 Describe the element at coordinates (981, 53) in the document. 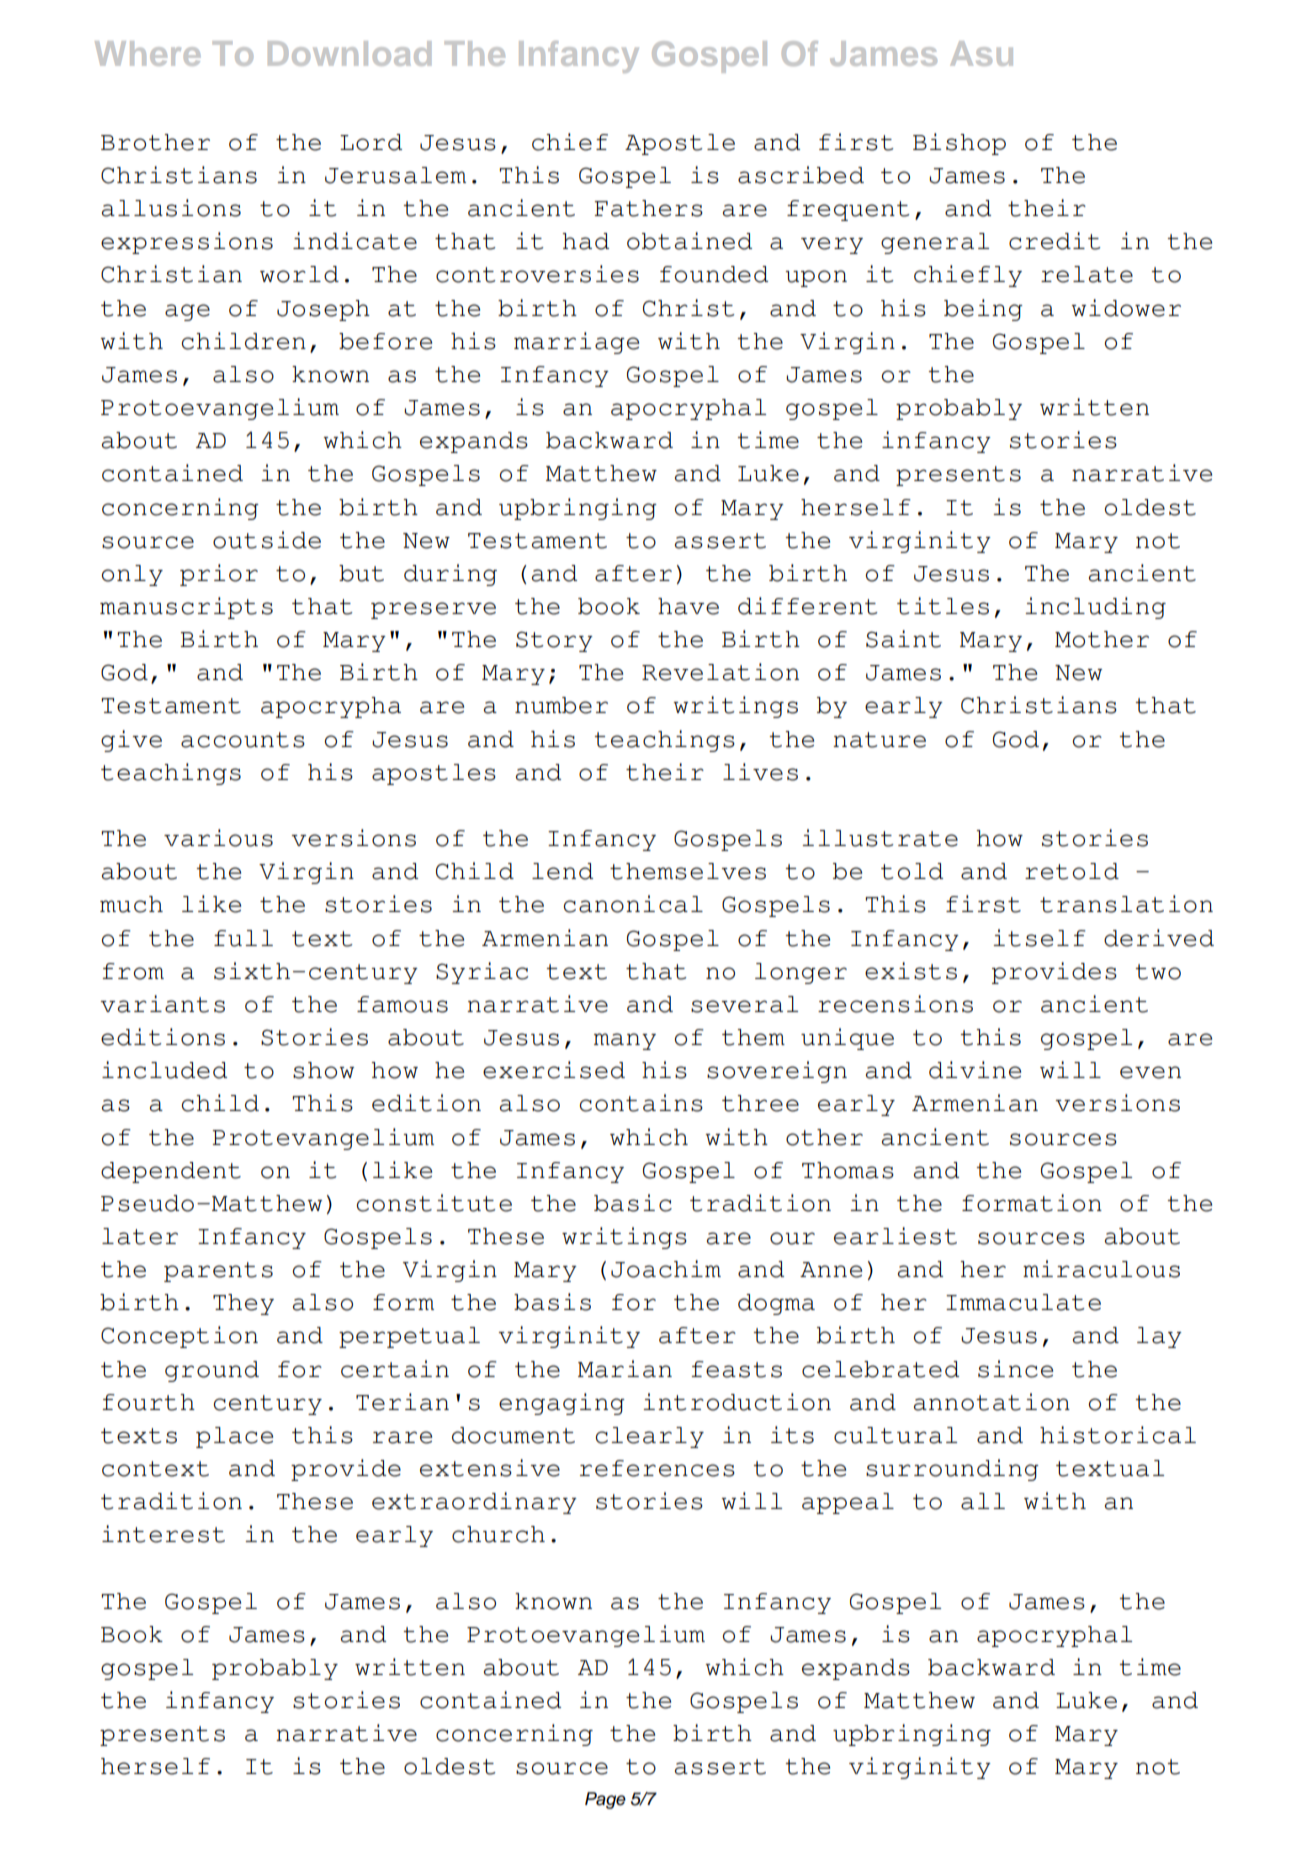

I see `Asu` at that location.
